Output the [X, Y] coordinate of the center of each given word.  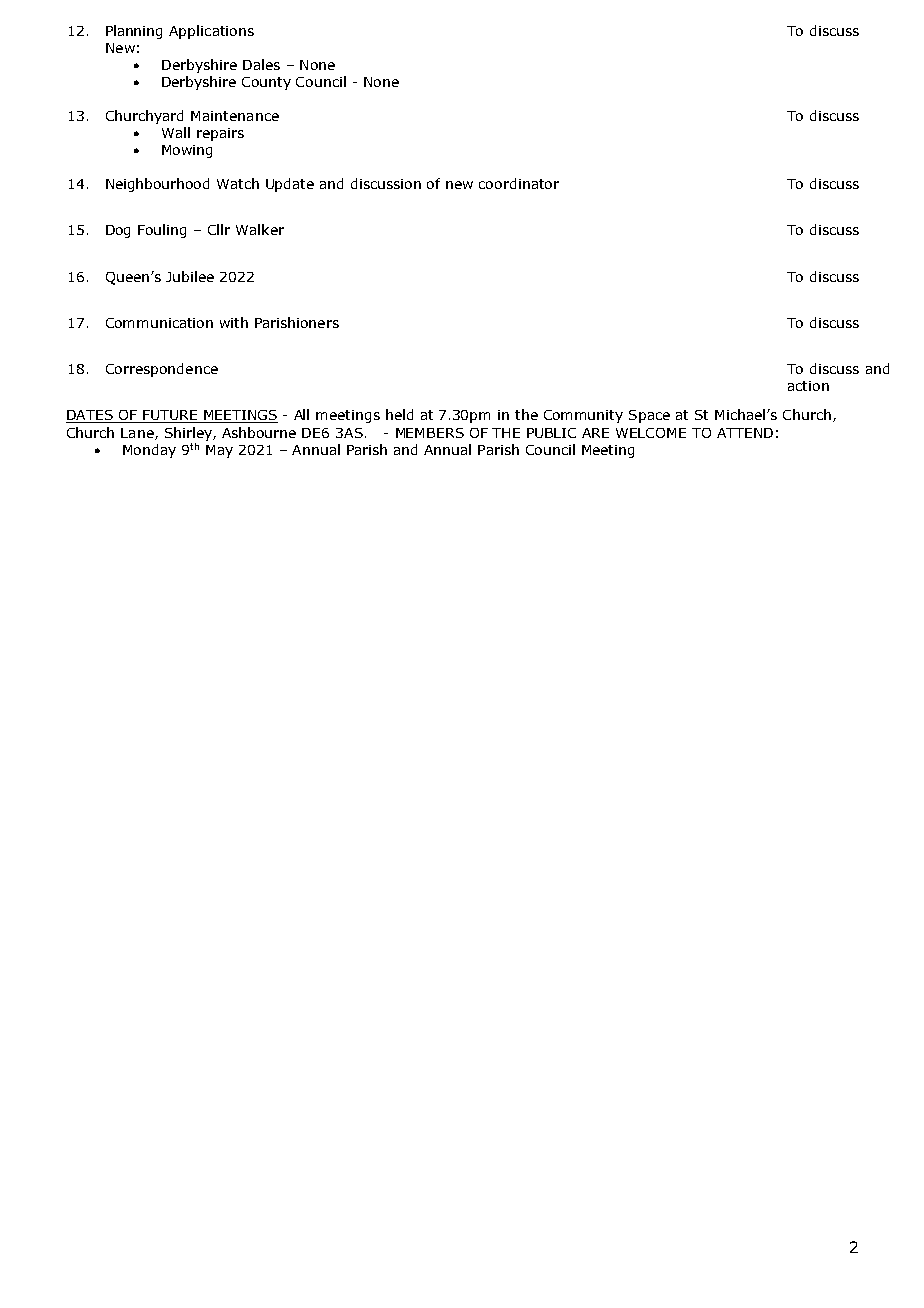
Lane [138, 434]
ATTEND [745, 433]
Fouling [162, 231]
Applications [211, 32]
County [266, 83]
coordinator [519, 183]
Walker [260, 229]
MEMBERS [430, 433]
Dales [261, 64]
